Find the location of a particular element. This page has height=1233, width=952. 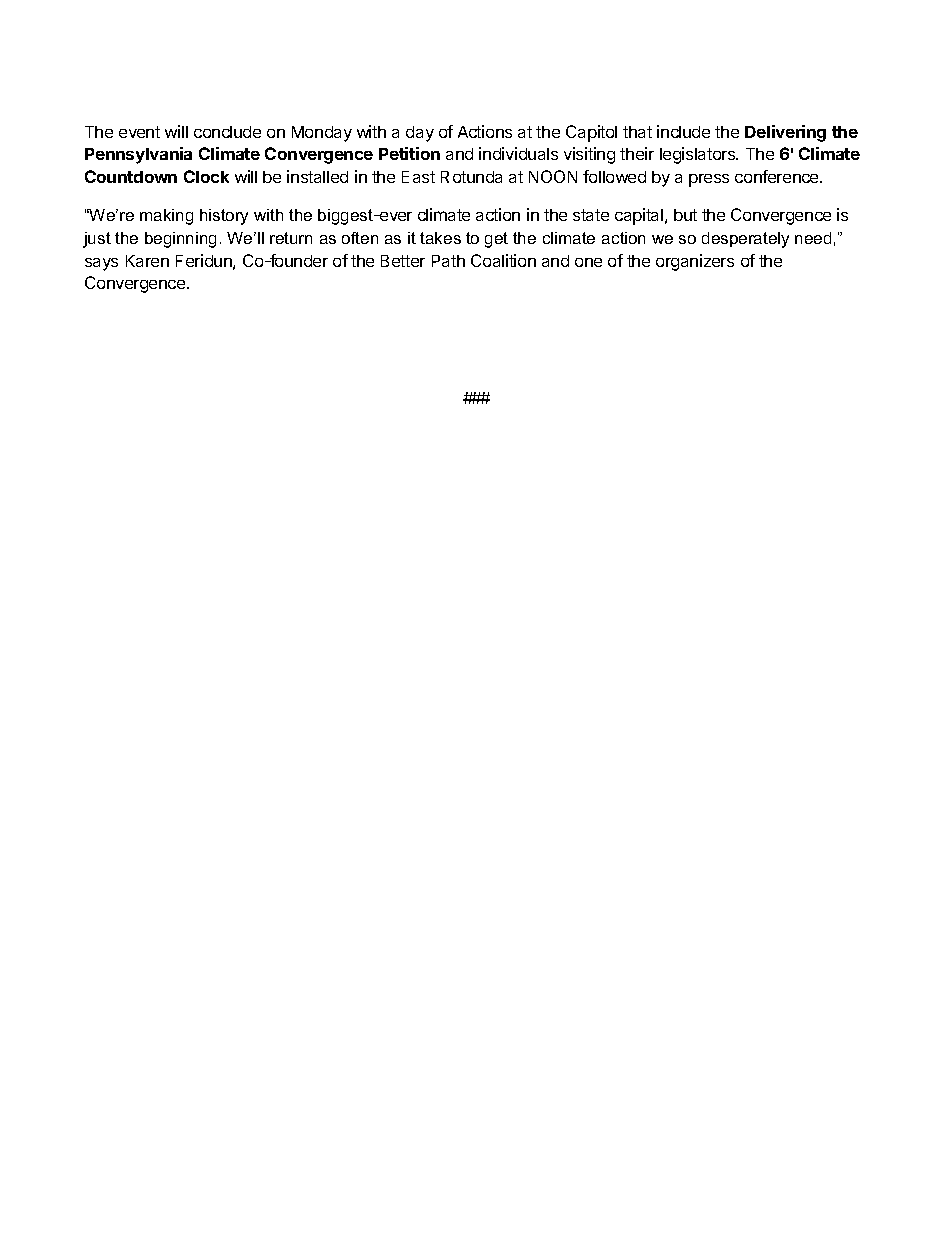

takes is located at coordinates (440, 238).
